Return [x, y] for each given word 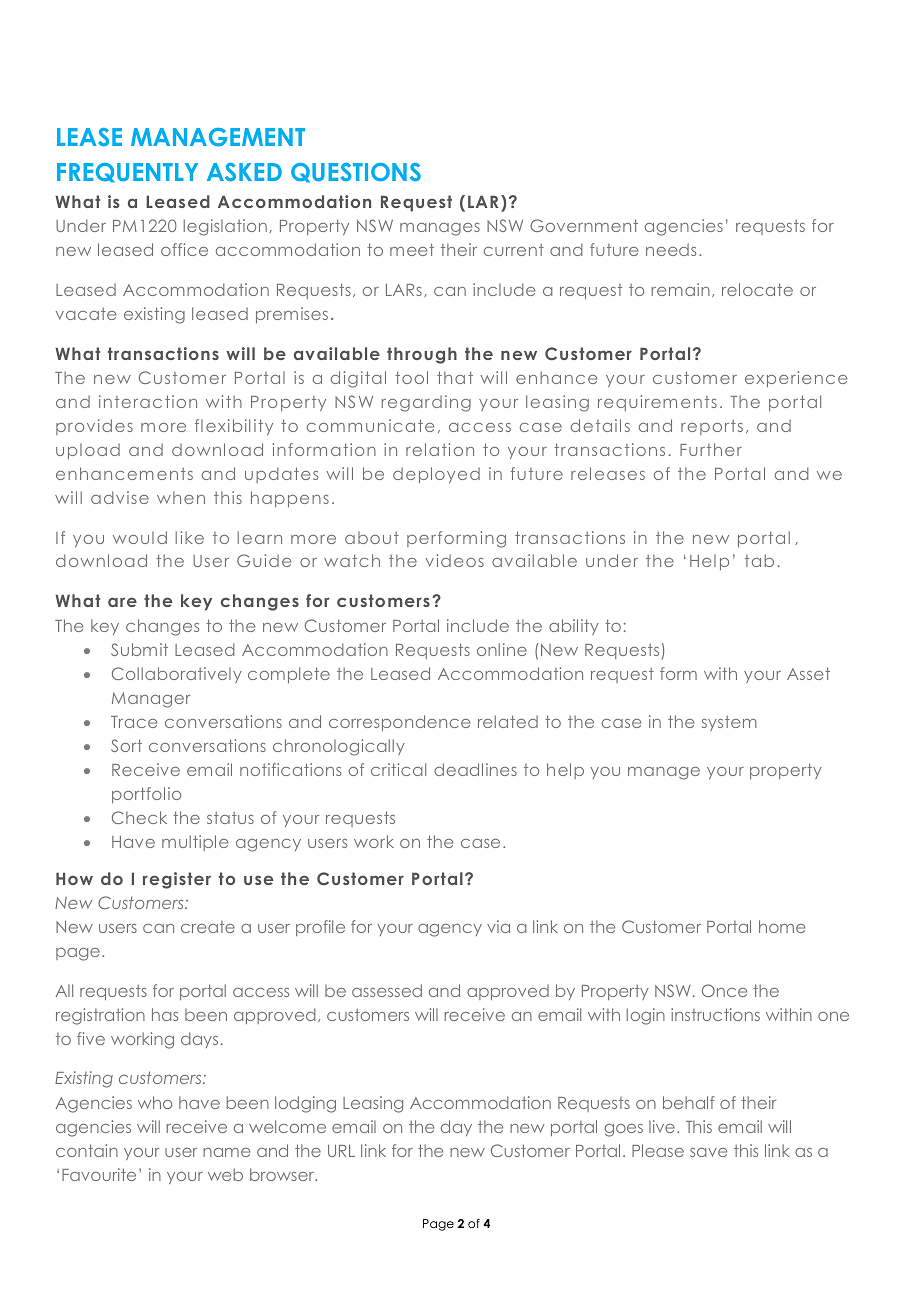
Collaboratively [177, 675]
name [226, 1152]
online [502, 649]
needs [671, 249]
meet [412, 249]
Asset [808, 673]
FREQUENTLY [127, 173]
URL [341, 1151]
